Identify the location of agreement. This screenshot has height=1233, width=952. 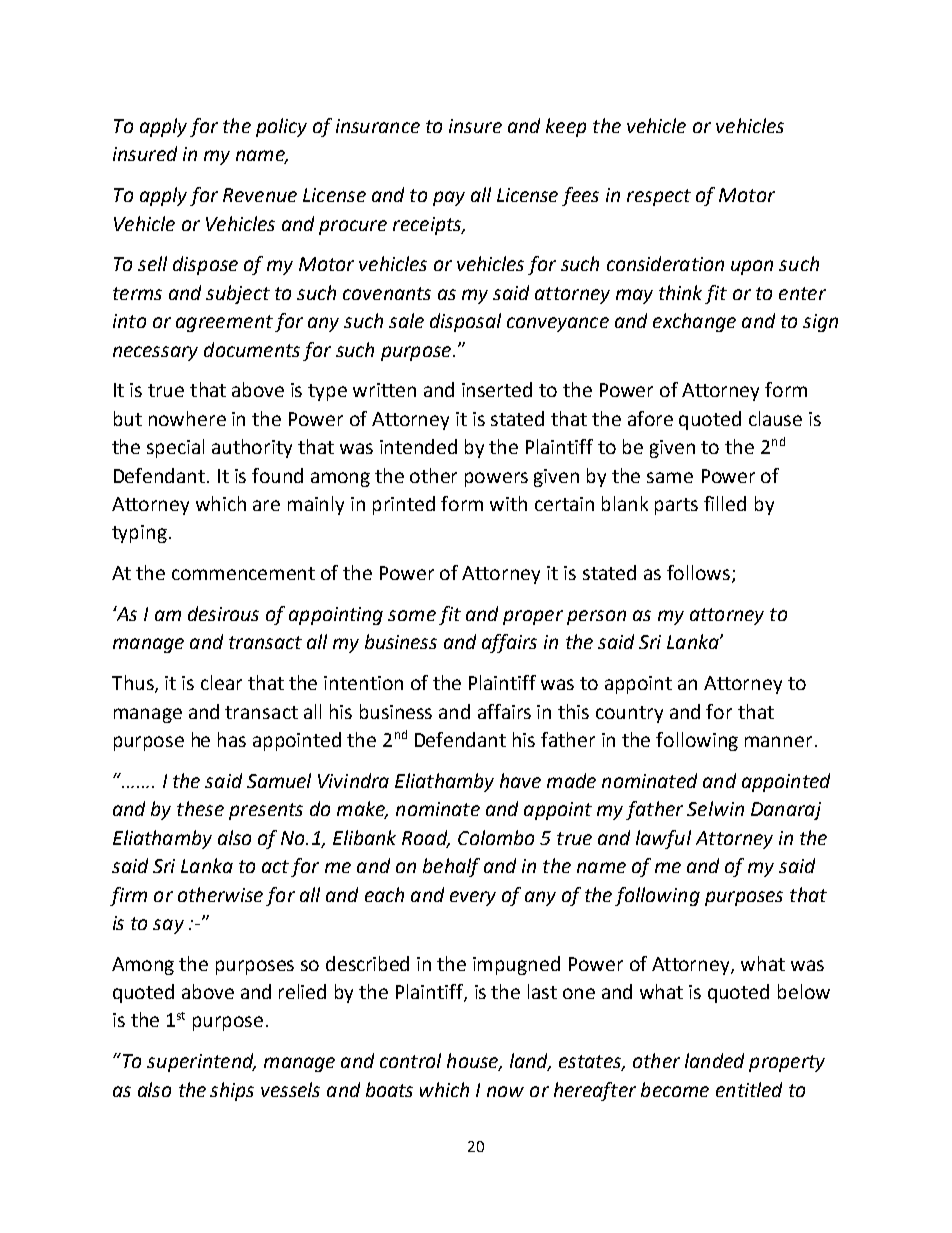
(224, 323).
